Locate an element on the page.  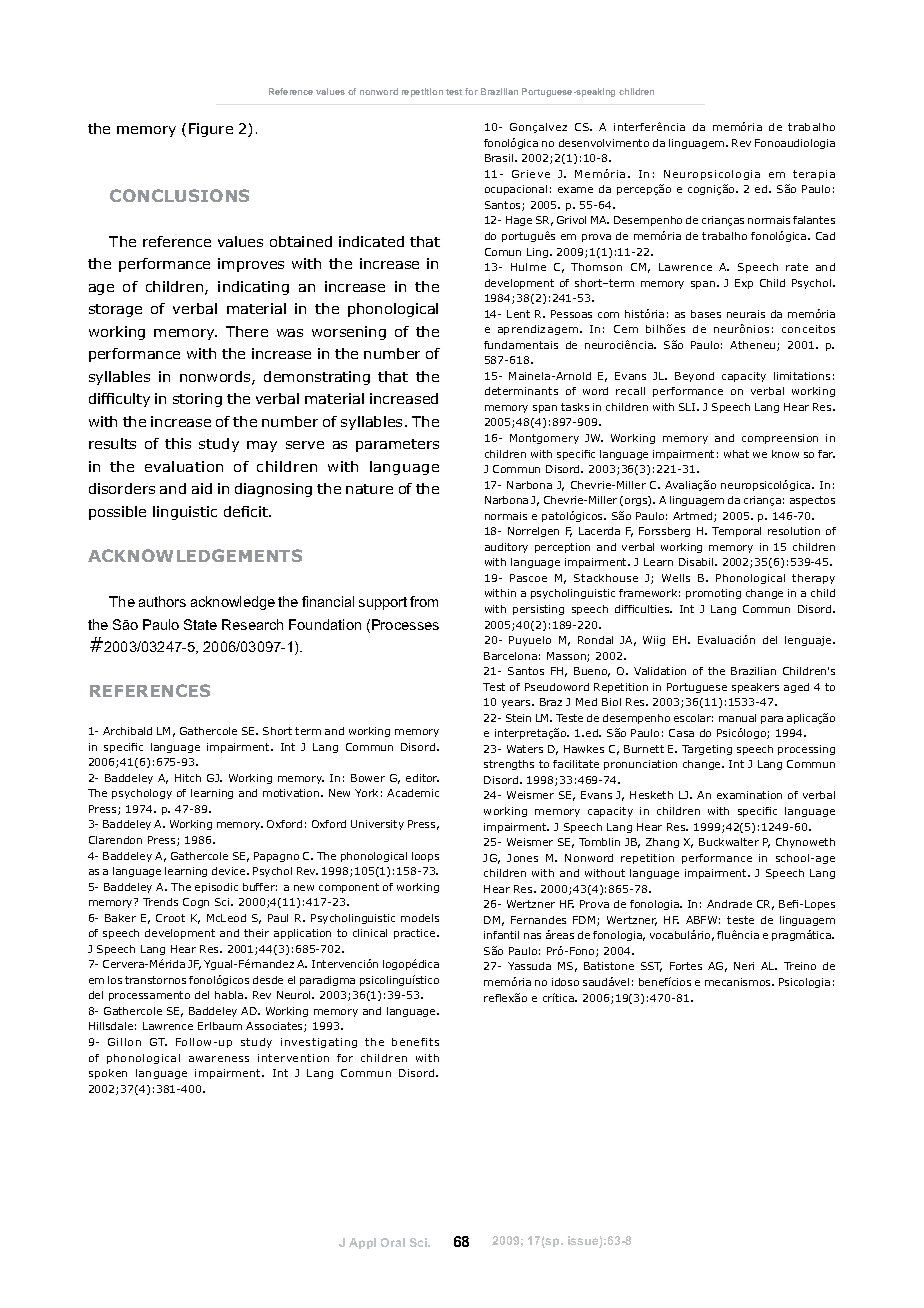
aid is located at coordinates (202, 488).
